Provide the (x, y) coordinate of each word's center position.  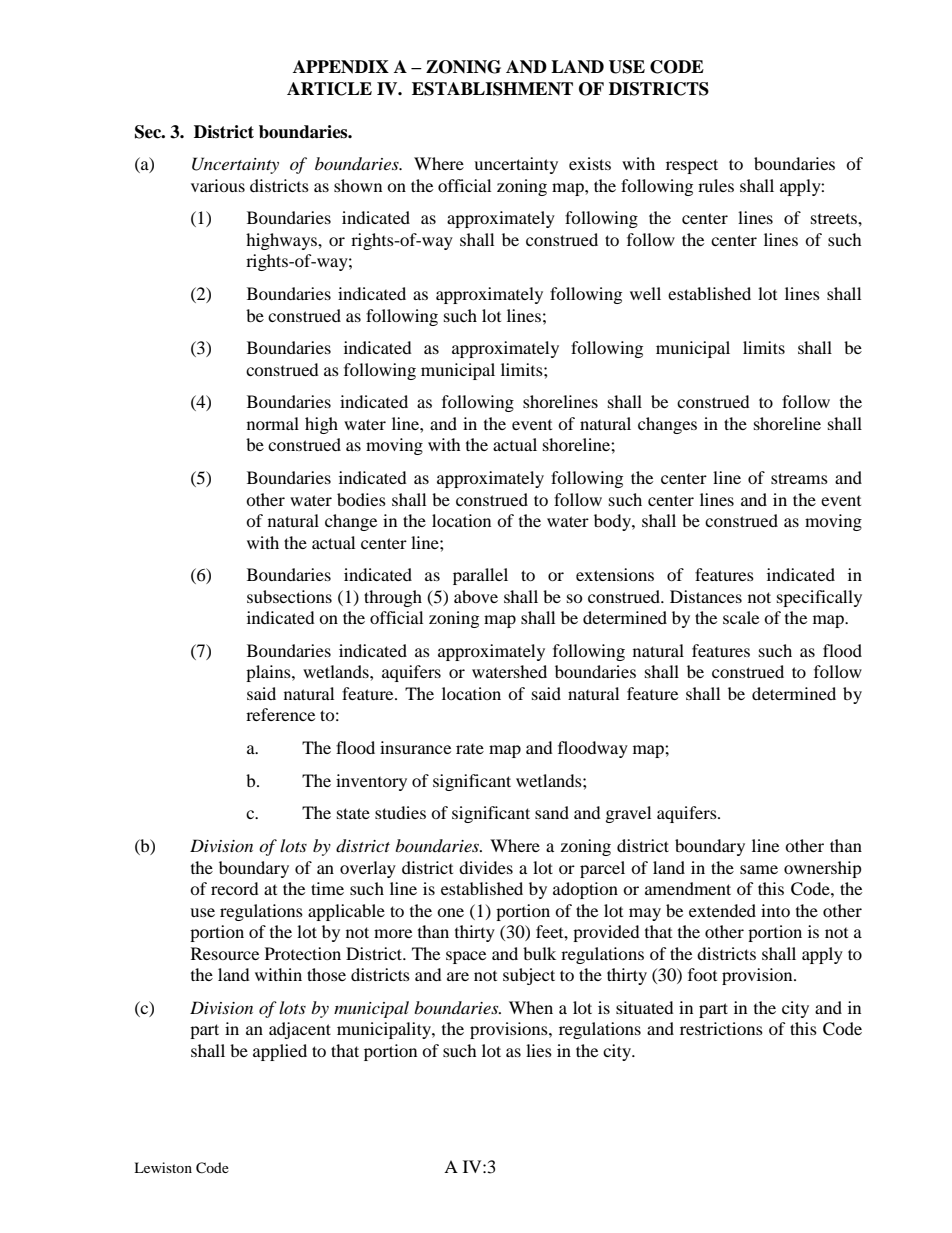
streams (799, 478)
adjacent (300, 1030)
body (613, 522)
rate (470, 749)
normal (273, 423)
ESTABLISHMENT (492, 89)
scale (741, 617)
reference (280, 714)
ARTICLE (329, 89)
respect (692, 166)
